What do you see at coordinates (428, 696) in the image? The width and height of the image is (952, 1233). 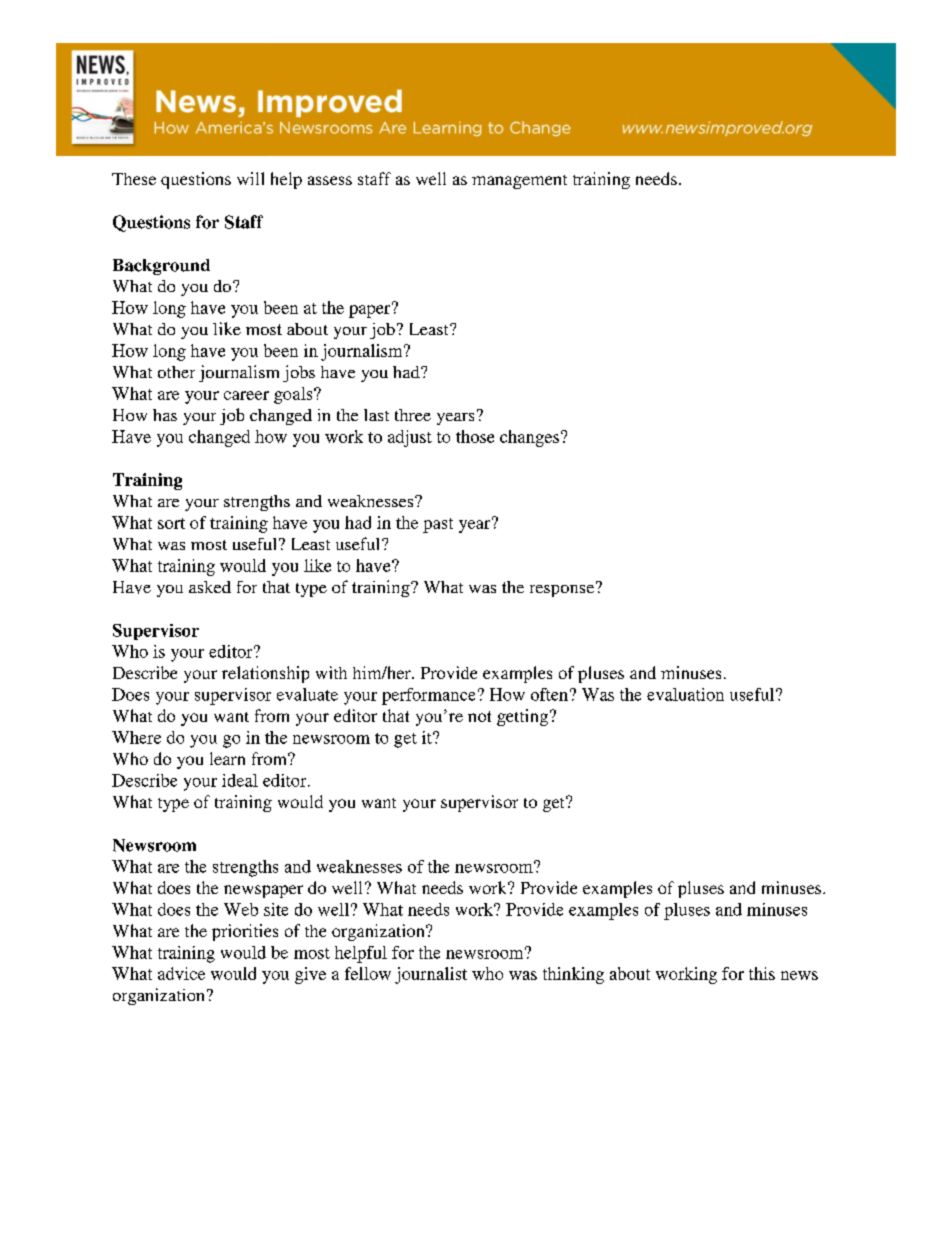 I see `performance` at bounding box center [428, 696].
